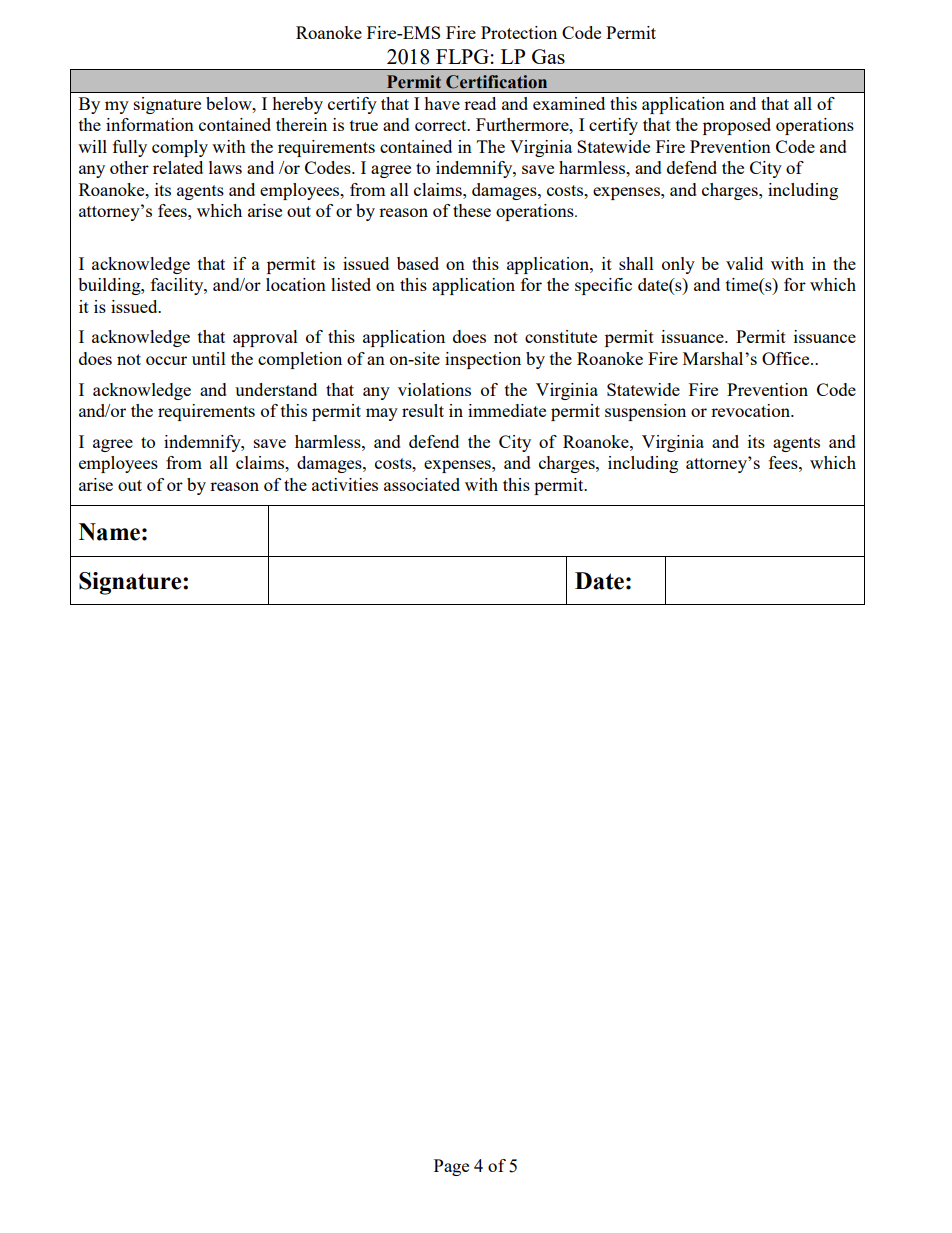  What do you see at coordinates (737, 126) in the screenshot?
I see `proposed` at bounding box center [737, 126].
